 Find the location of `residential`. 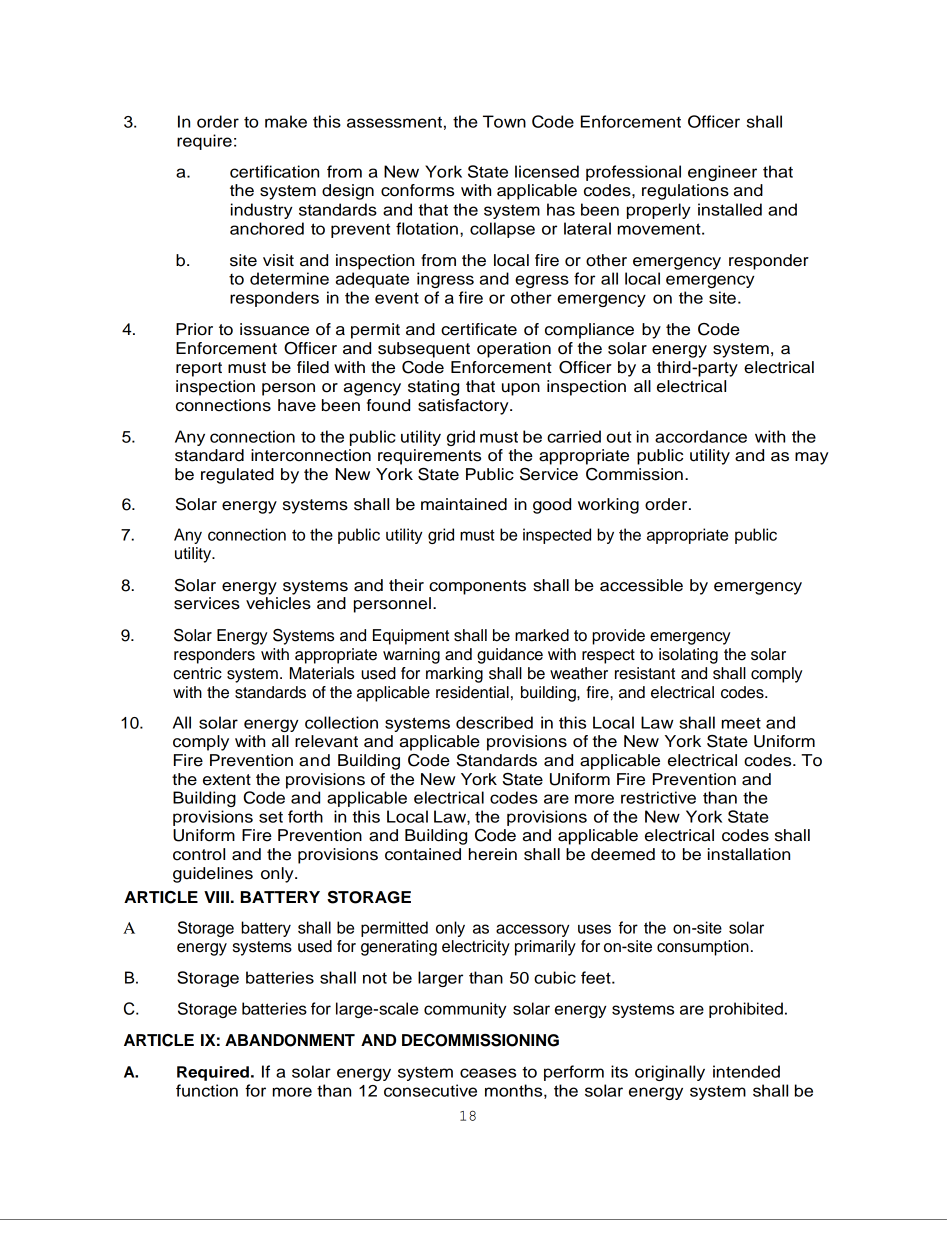

residential is located at coordinates (472, 692).
